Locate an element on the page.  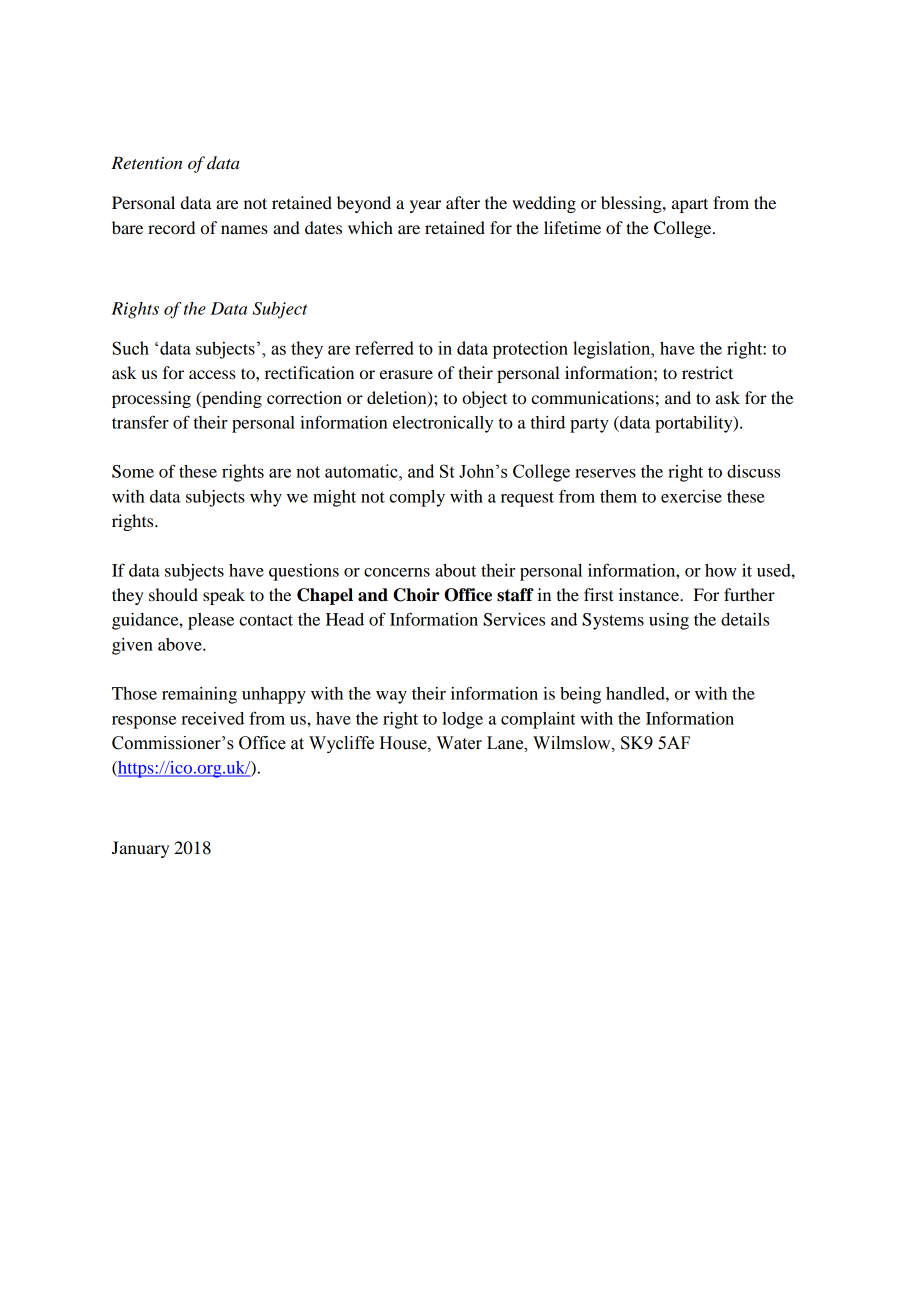
apart is located at coordinates (690, 205).
